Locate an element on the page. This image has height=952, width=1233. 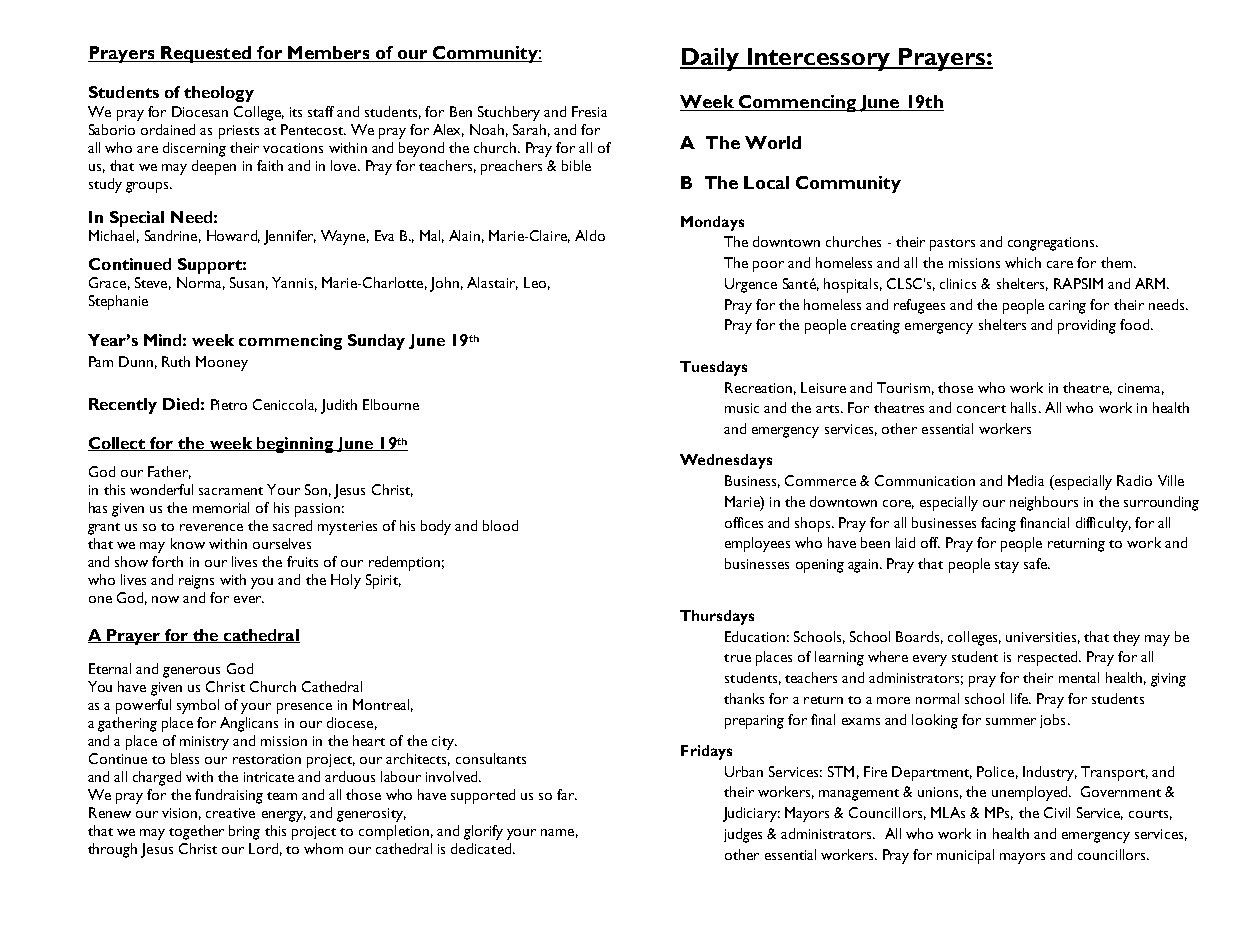
bring is located at coordinates (244, 832).
